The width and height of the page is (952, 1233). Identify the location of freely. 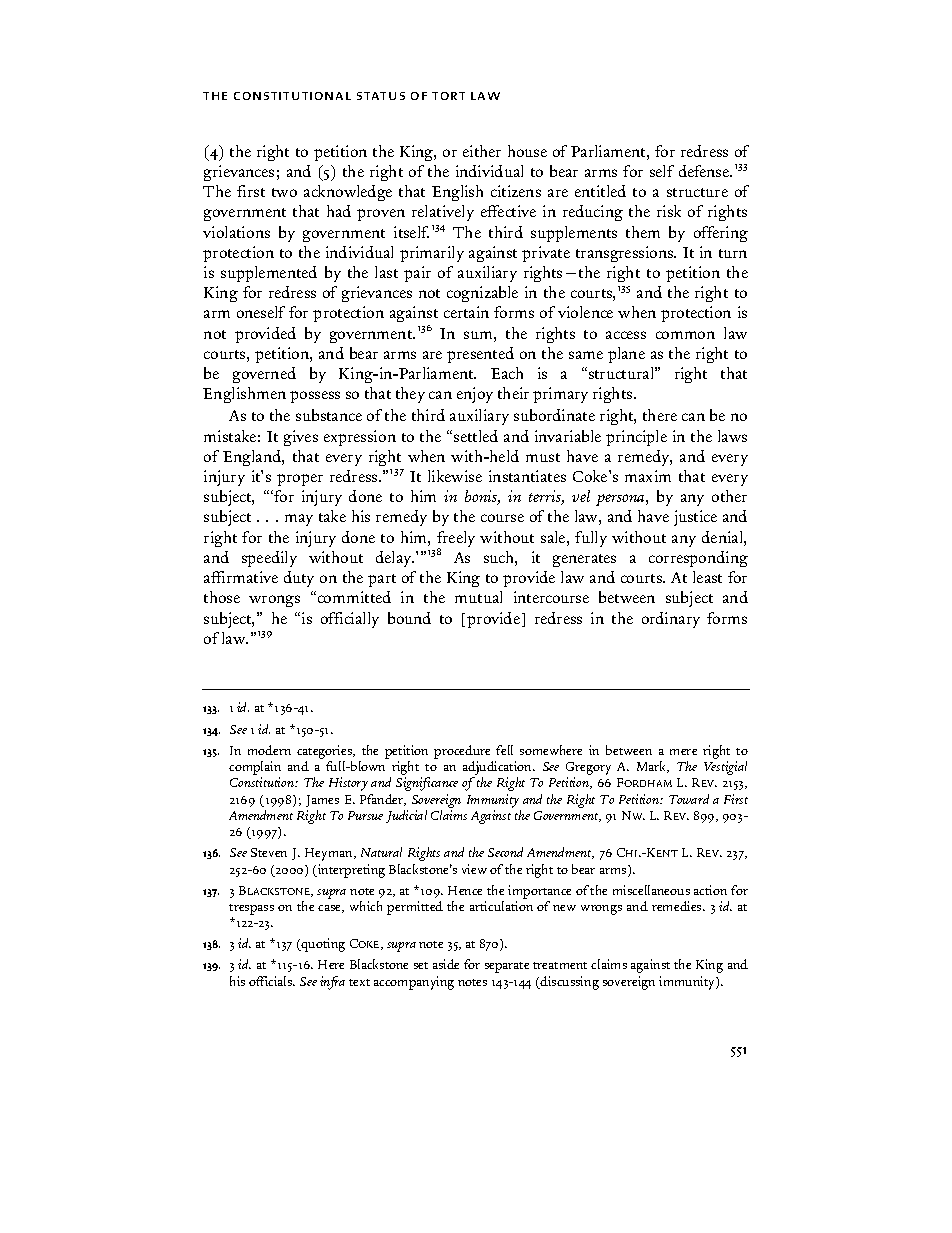
(456, 540).
